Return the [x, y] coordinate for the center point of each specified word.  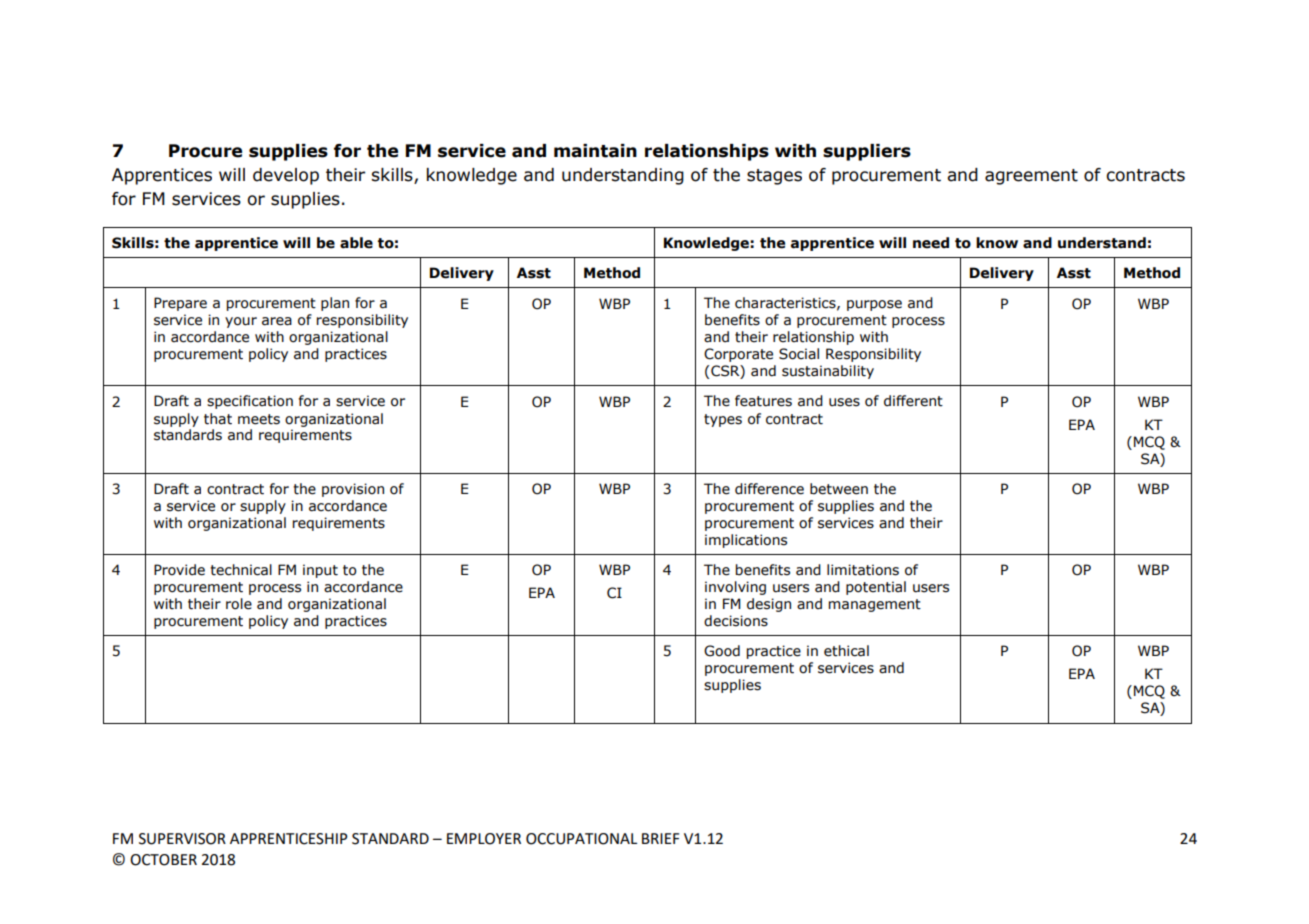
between [839, 489]
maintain [595, 151]
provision [353, 490]
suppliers [867, 152]
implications [746, 541]
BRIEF [660, 838]
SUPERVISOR [182, 839]
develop [286, 176]
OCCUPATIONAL [581, 839]
